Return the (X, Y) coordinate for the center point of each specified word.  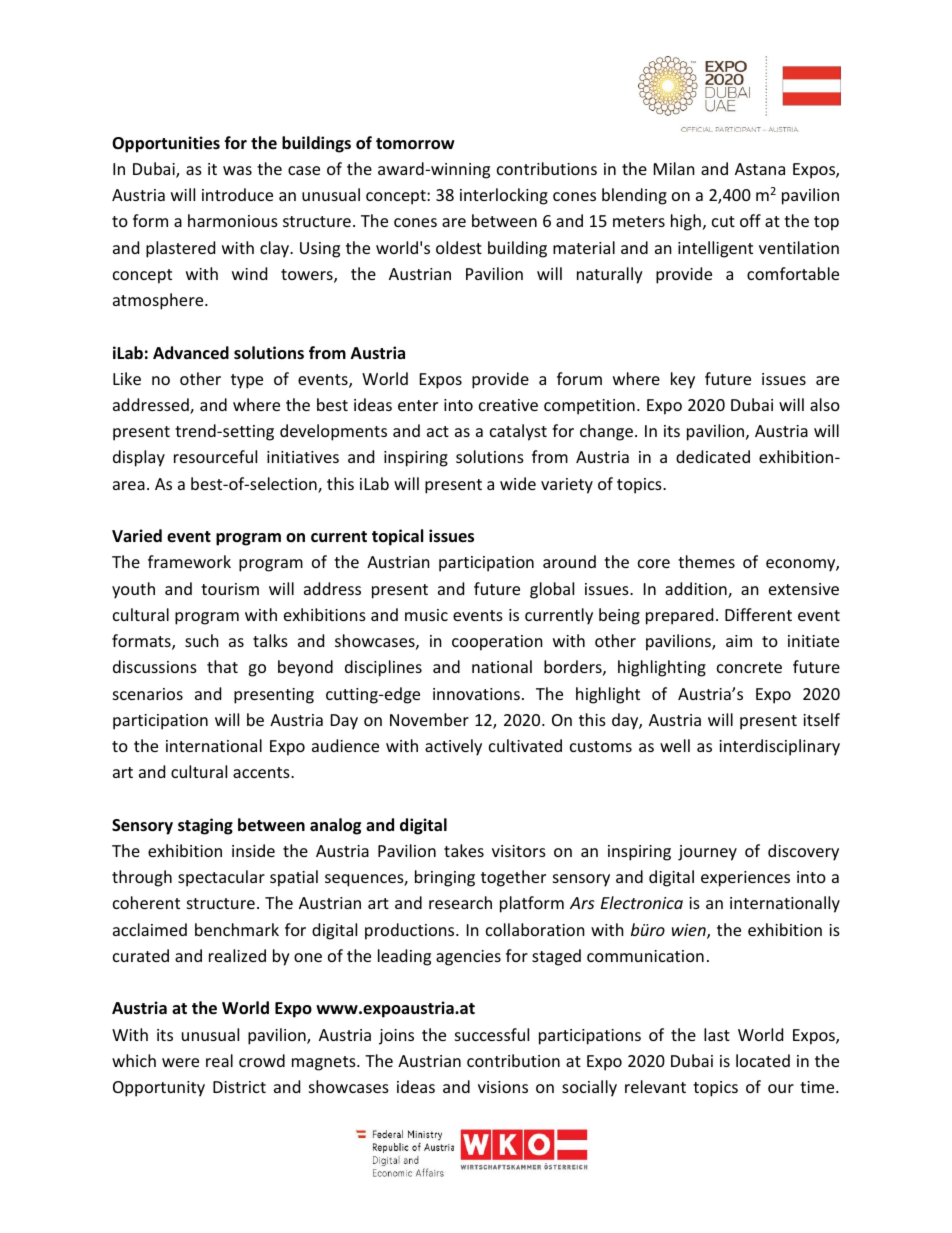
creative (508, 405)
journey (707, 853)
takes (464, 850)
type (247, 381)
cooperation (497, 643)
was (237, 170)
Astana (760, 169)
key (683, 380)
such (202, 640)
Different (758, 614)
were (180, 1062)
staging (205, 826)
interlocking (504, 196)
